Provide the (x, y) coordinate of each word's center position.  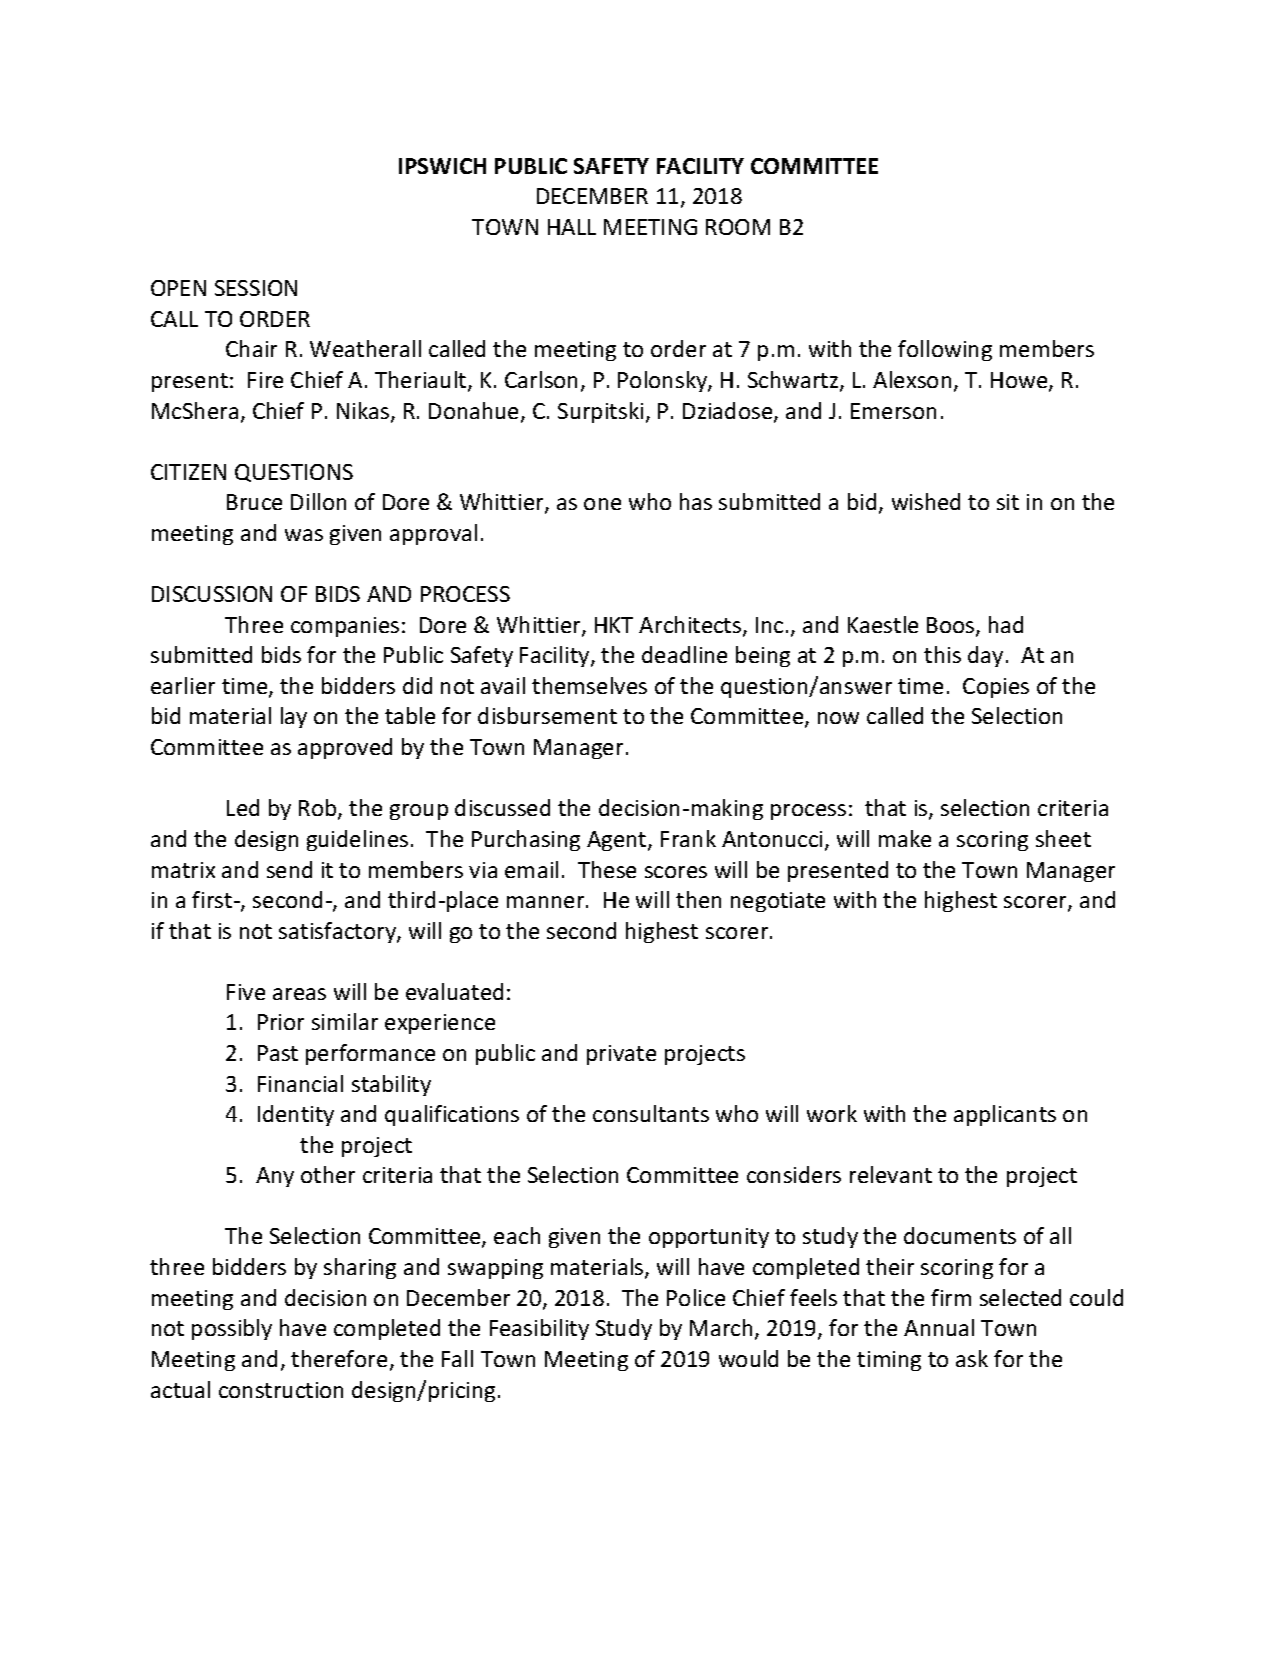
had (1006, 624)
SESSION (256, 288)
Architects (691, 626)
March (721, 1327)
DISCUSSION (212, 594)
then (698, 899)
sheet (1063, 838)
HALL (572, 227)
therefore (339, 1358)
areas (299, 994)
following (945, 350)
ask (972, 1358)
